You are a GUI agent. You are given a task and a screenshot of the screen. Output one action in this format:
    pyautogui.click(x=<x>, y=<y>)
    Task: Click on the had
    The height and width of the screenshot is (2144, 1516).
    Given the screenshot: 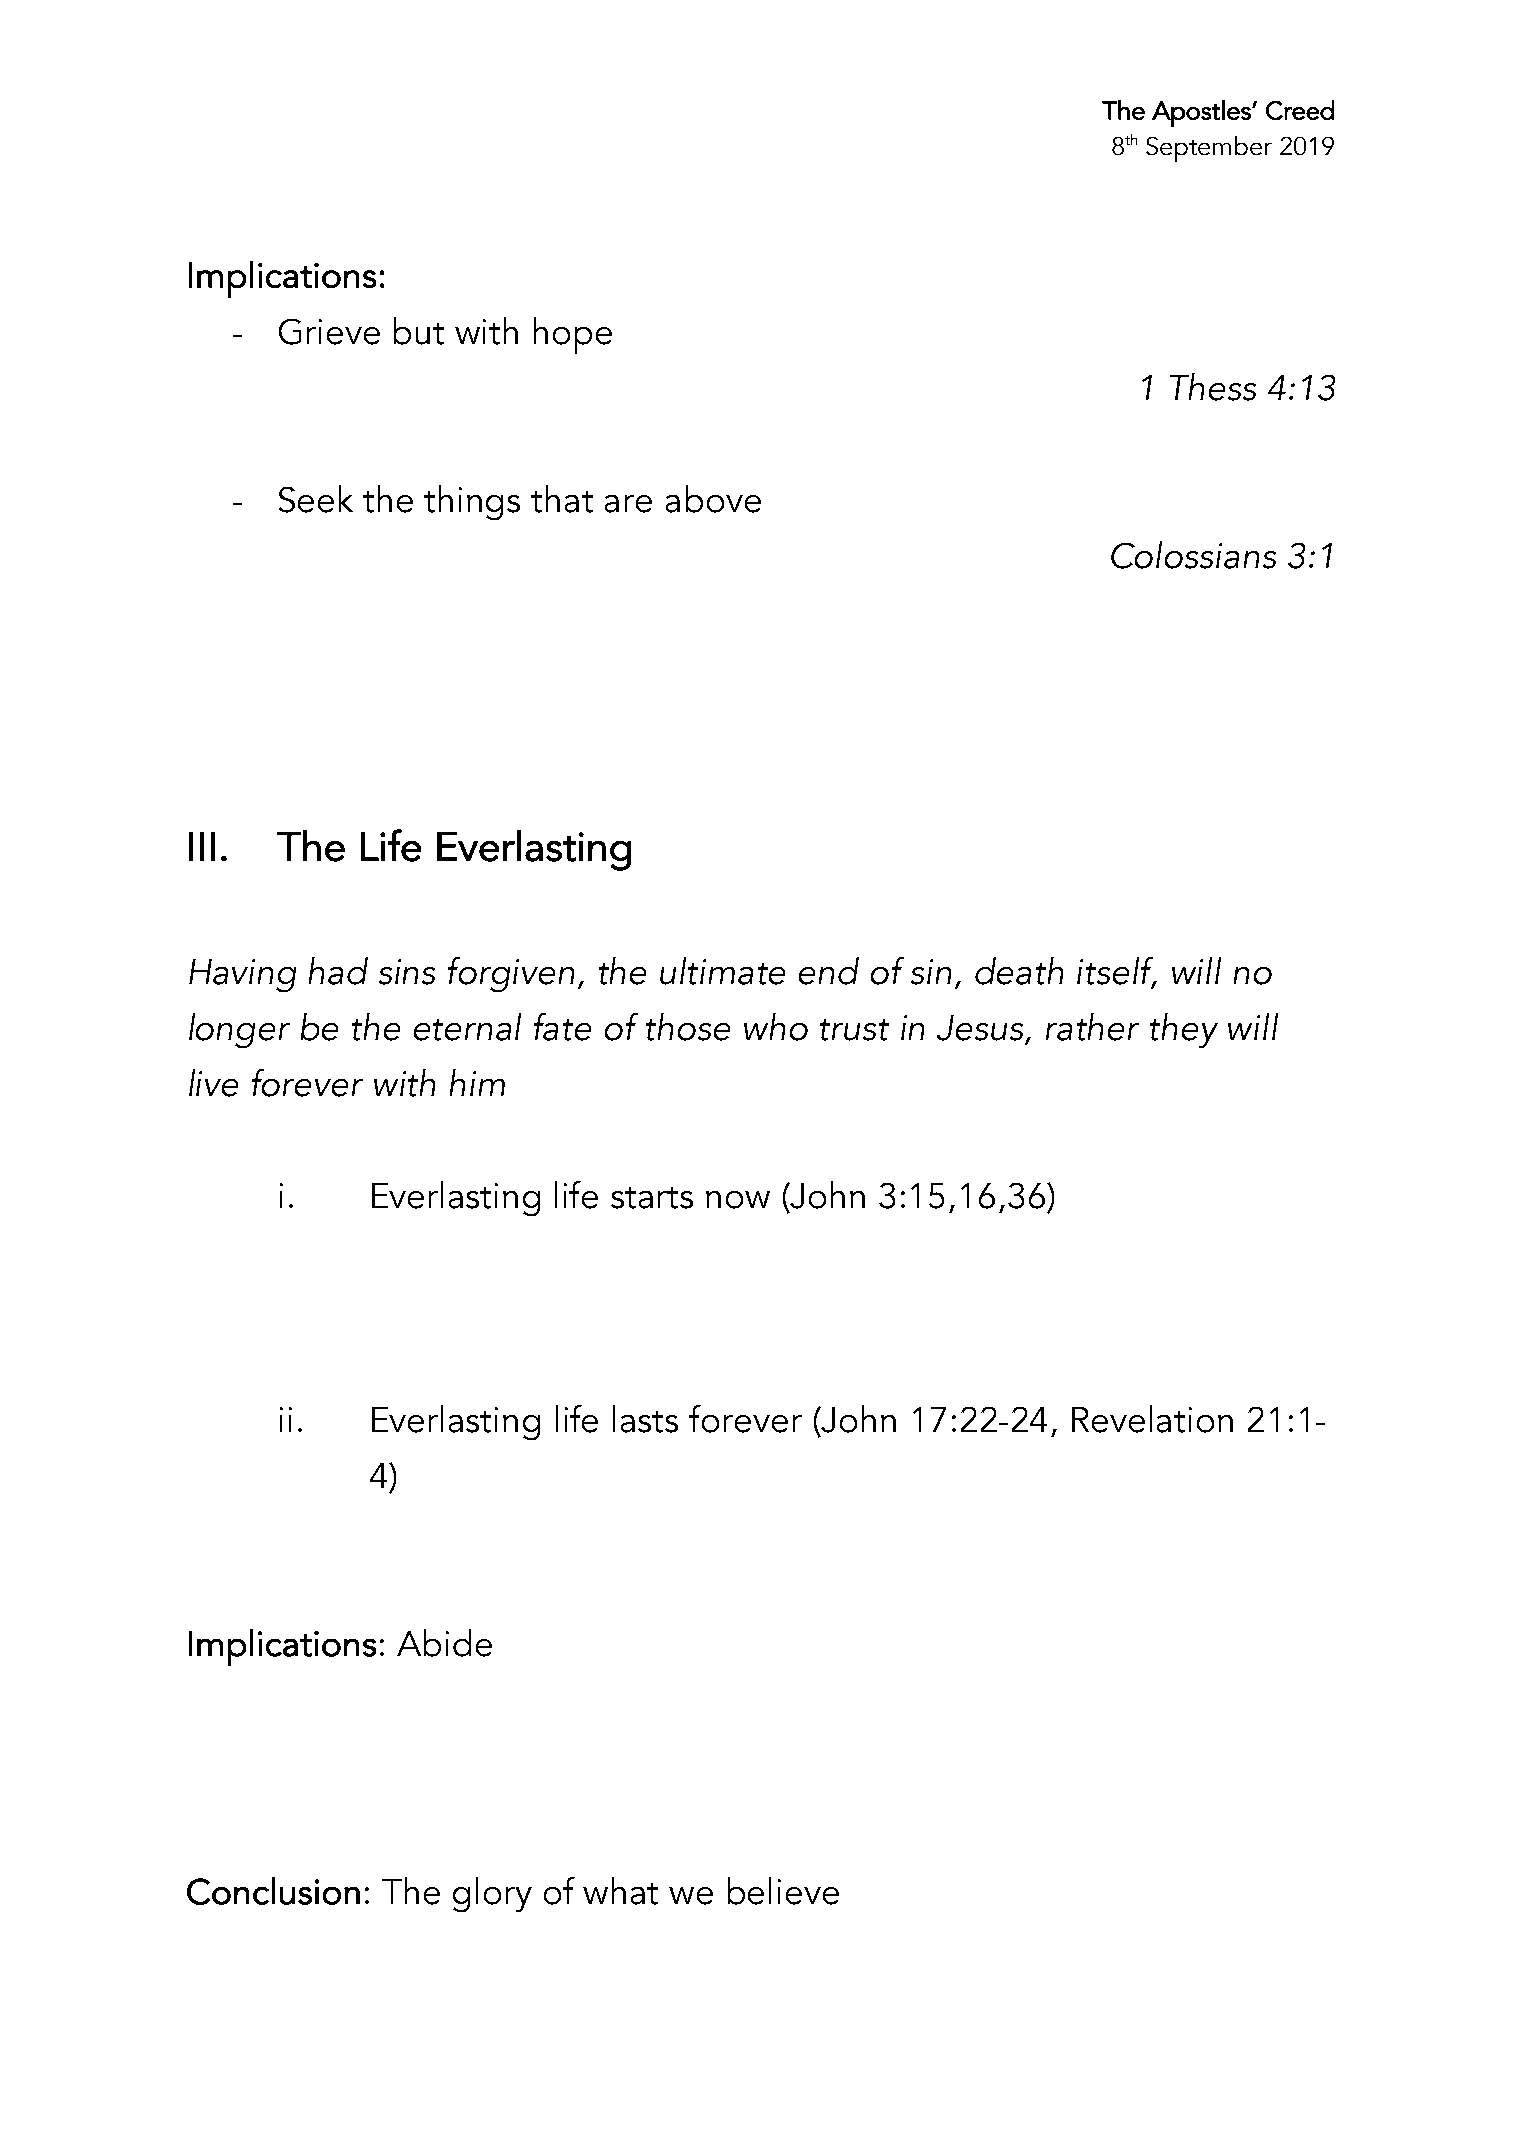 What is the action you would take?
    pyautogui.click(x=338, y=971)
